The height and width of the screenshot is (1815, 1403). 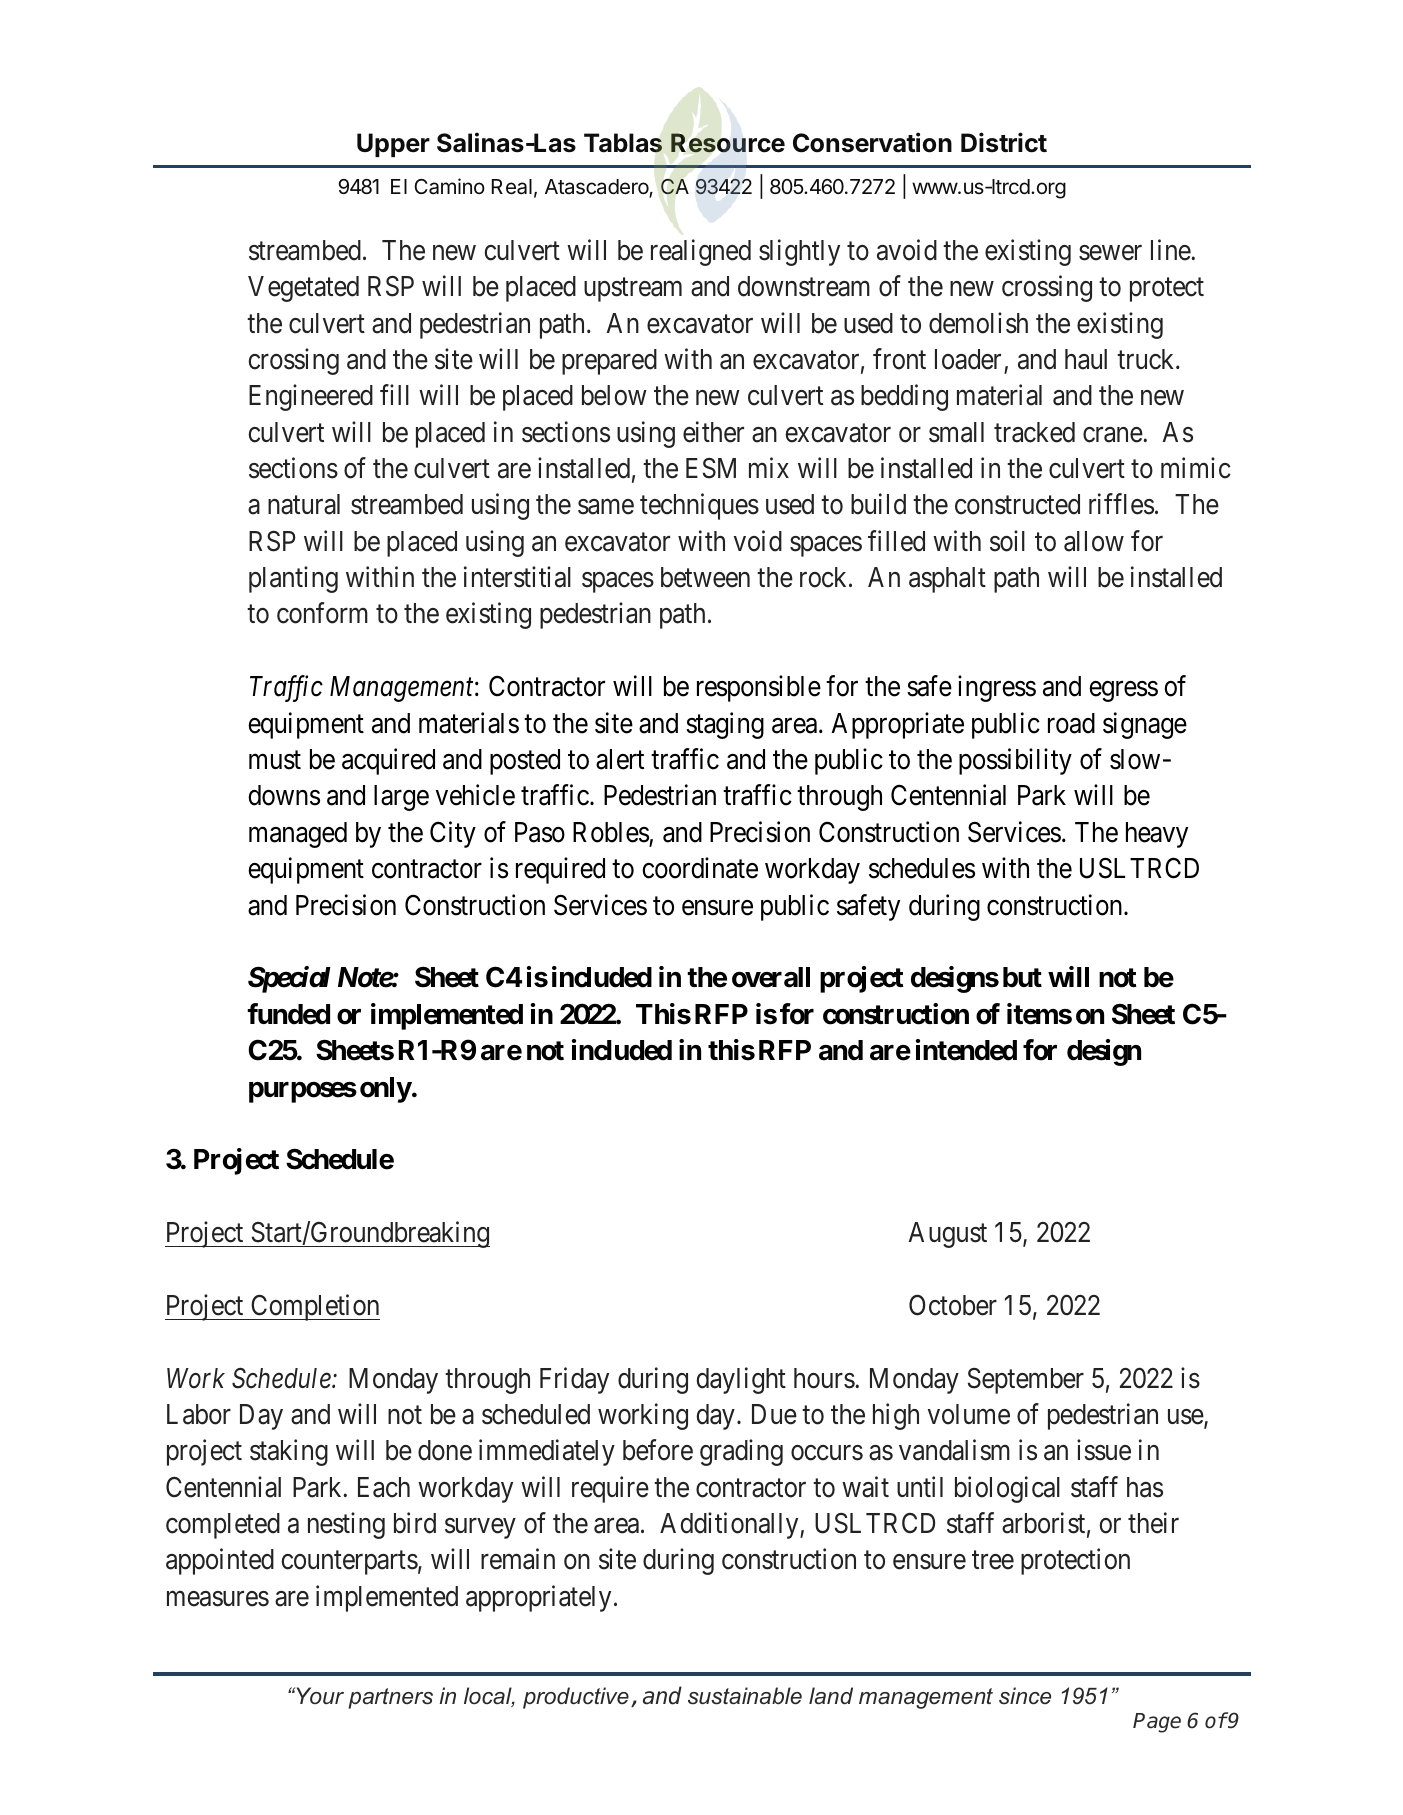 What do you see at coordinates (745, 1696) in the screenshot?
I see `sustainable` at bounding box center [745, 1696].
